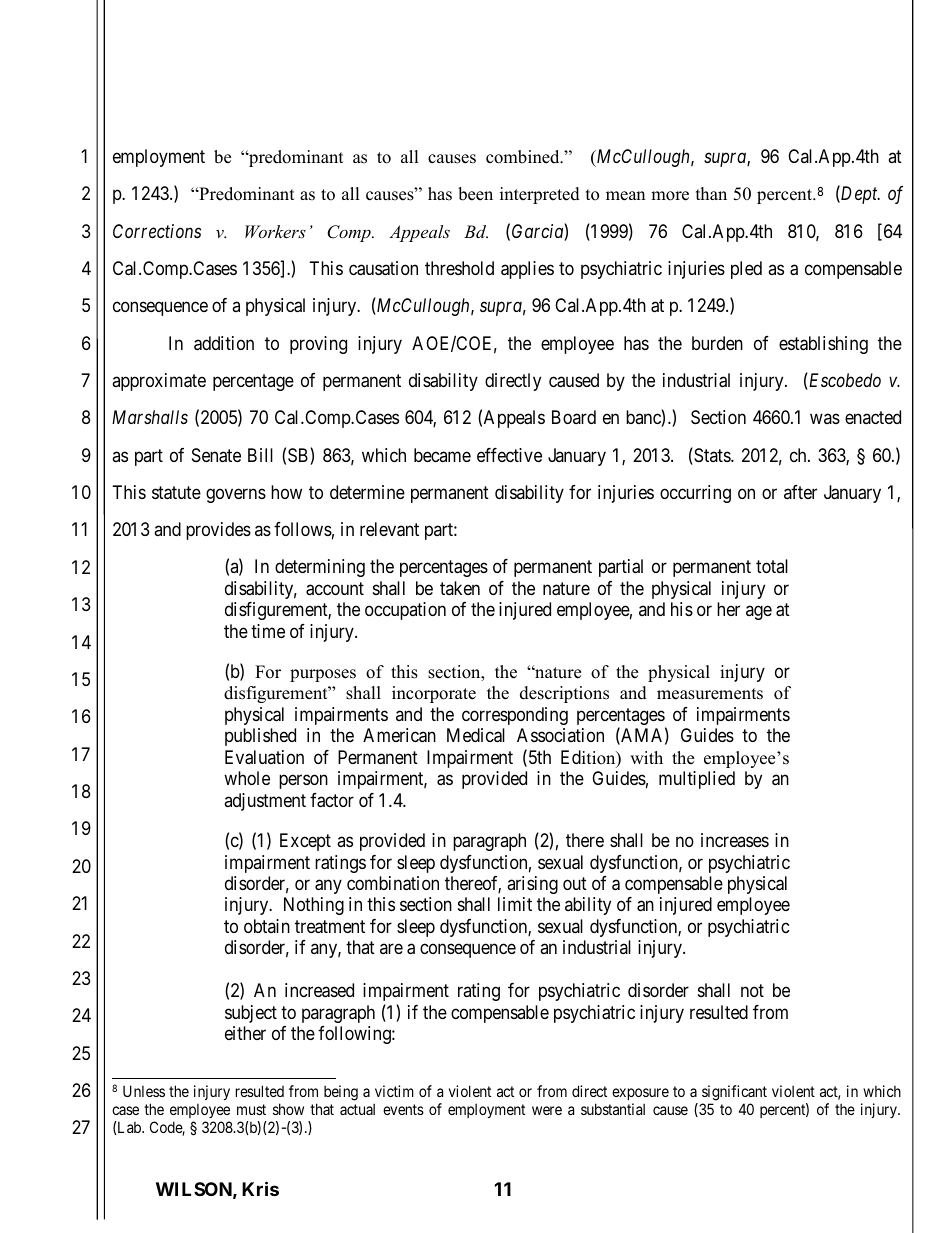 The height and width of the image is (1233, 952). I want to click on must, so click(251, 1109).
